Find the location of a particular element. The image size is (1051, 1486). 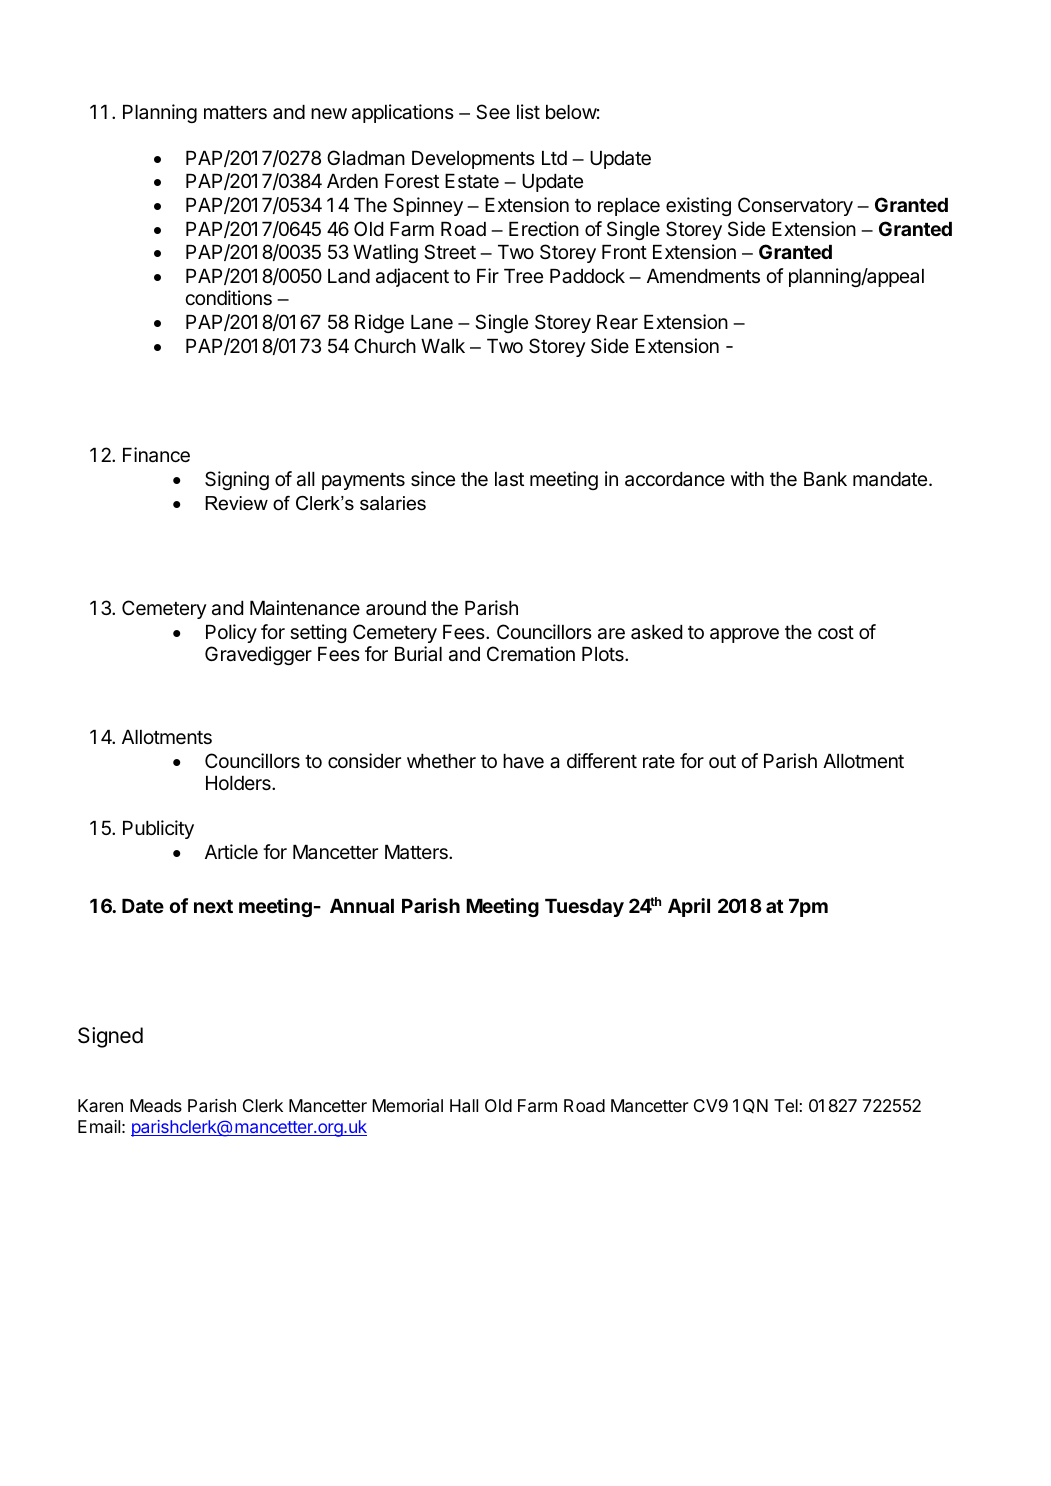

out is located at coordinates (722, 761).
